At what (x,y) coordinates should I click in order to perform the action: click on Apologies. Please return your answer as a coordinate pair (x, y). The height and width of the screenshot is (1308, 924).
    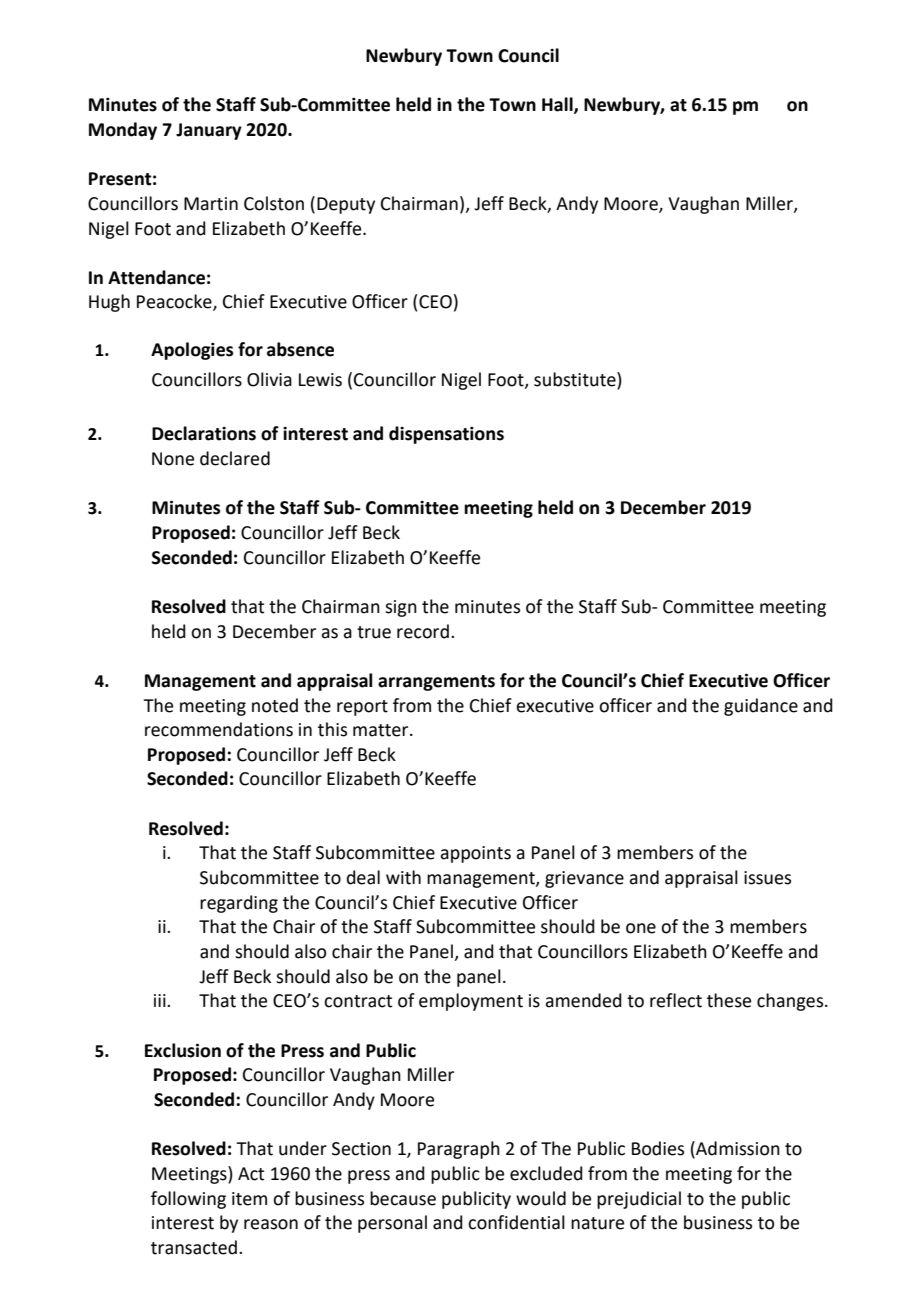
    Looking at the image, I should click on (192, 351).
